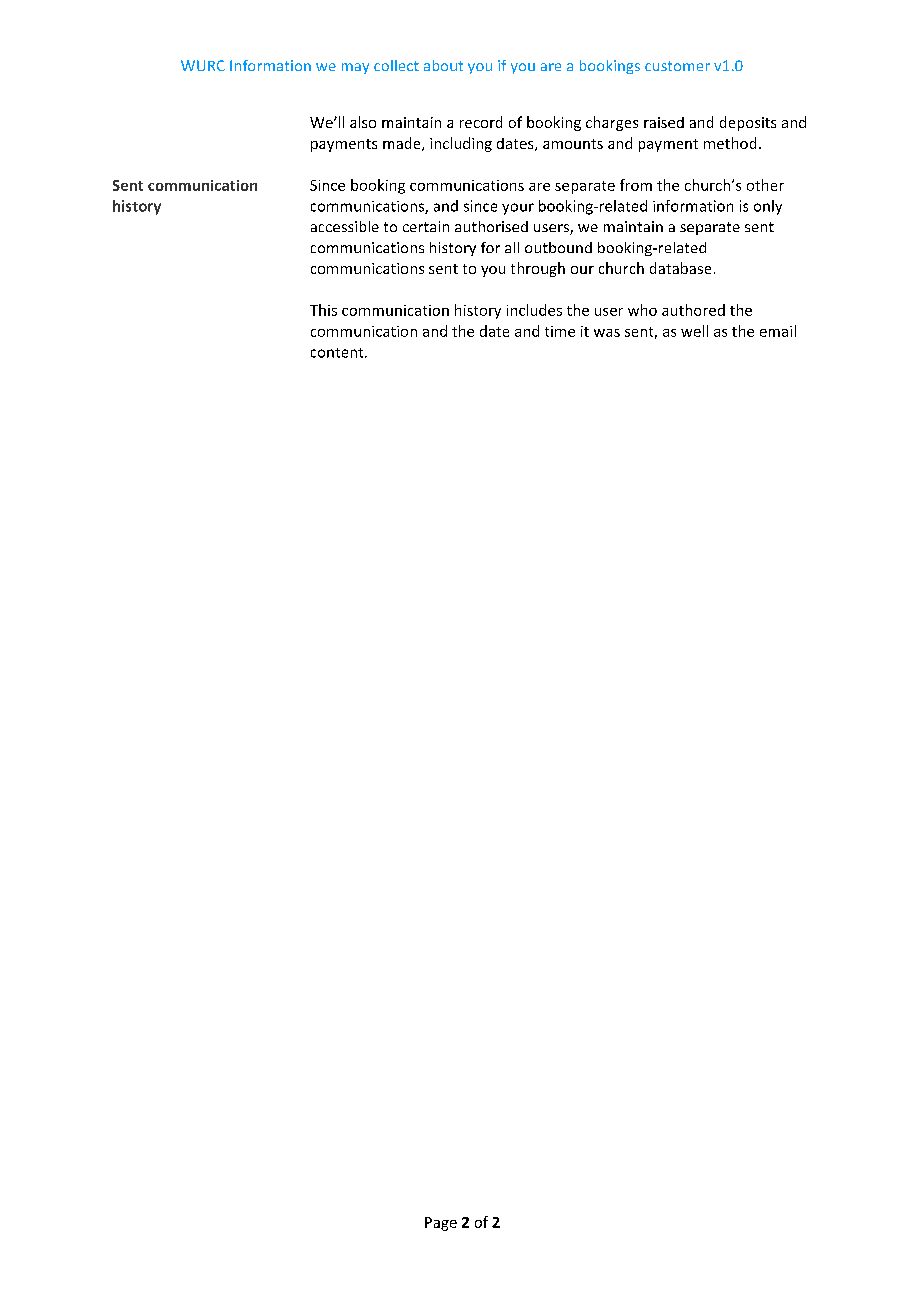  What do you see at coordinates (607, 333) in the screenshot?
I see `was` at bounding box center [607, 333].
